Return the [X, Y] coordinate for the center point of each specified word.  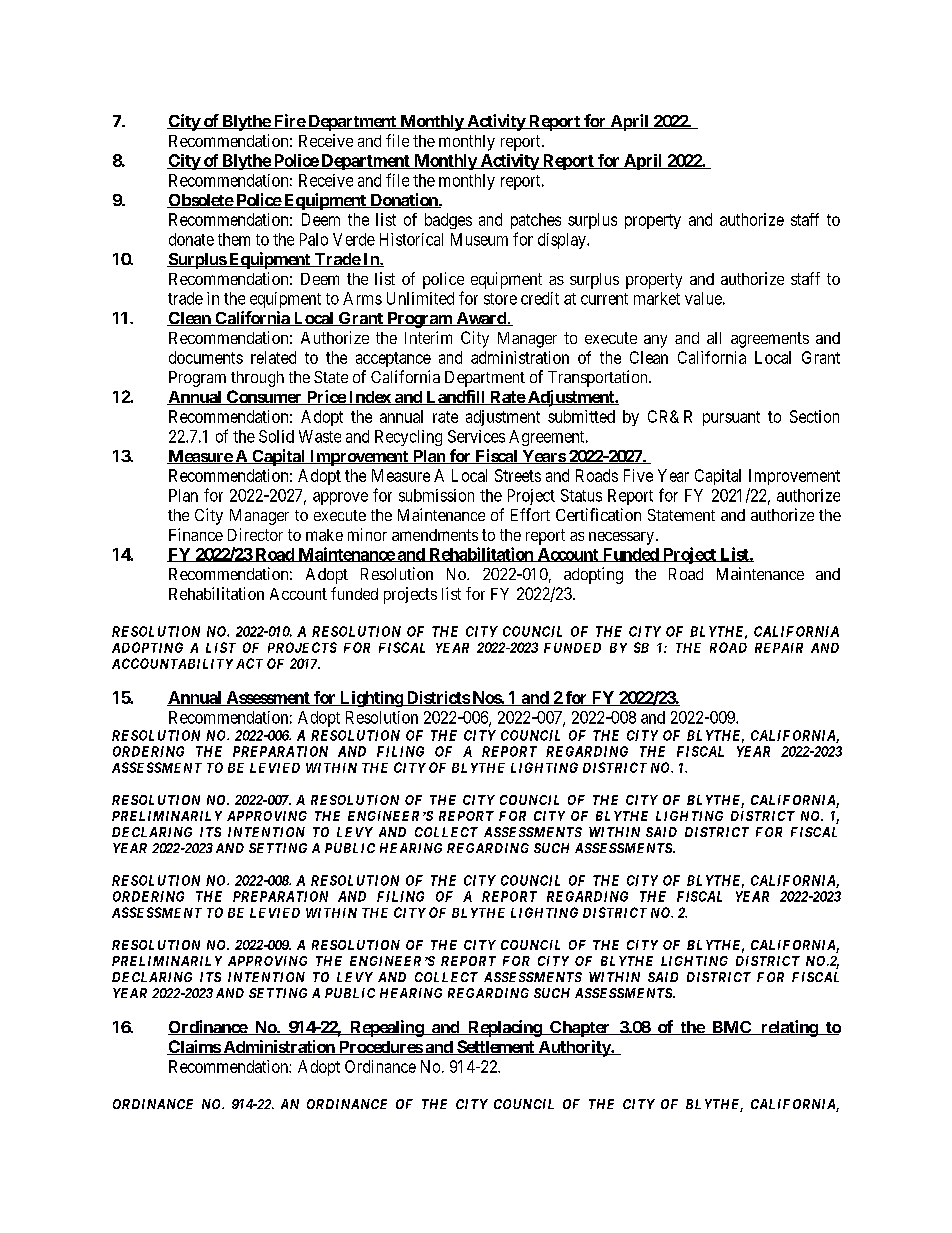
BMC [732, 1028]
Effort [530, 514]
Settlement [495, 1047]
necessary [621, 538]
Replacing [504, 1028]
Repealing [386, 1028]
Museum [479, 239]
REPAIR [779, 648]
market [657, 298]
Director [255, 534]
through [257, 379]
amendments [435, 535]
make [324, 535]
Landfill [455, 397]
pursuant [731, 418]
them [234, 239]
